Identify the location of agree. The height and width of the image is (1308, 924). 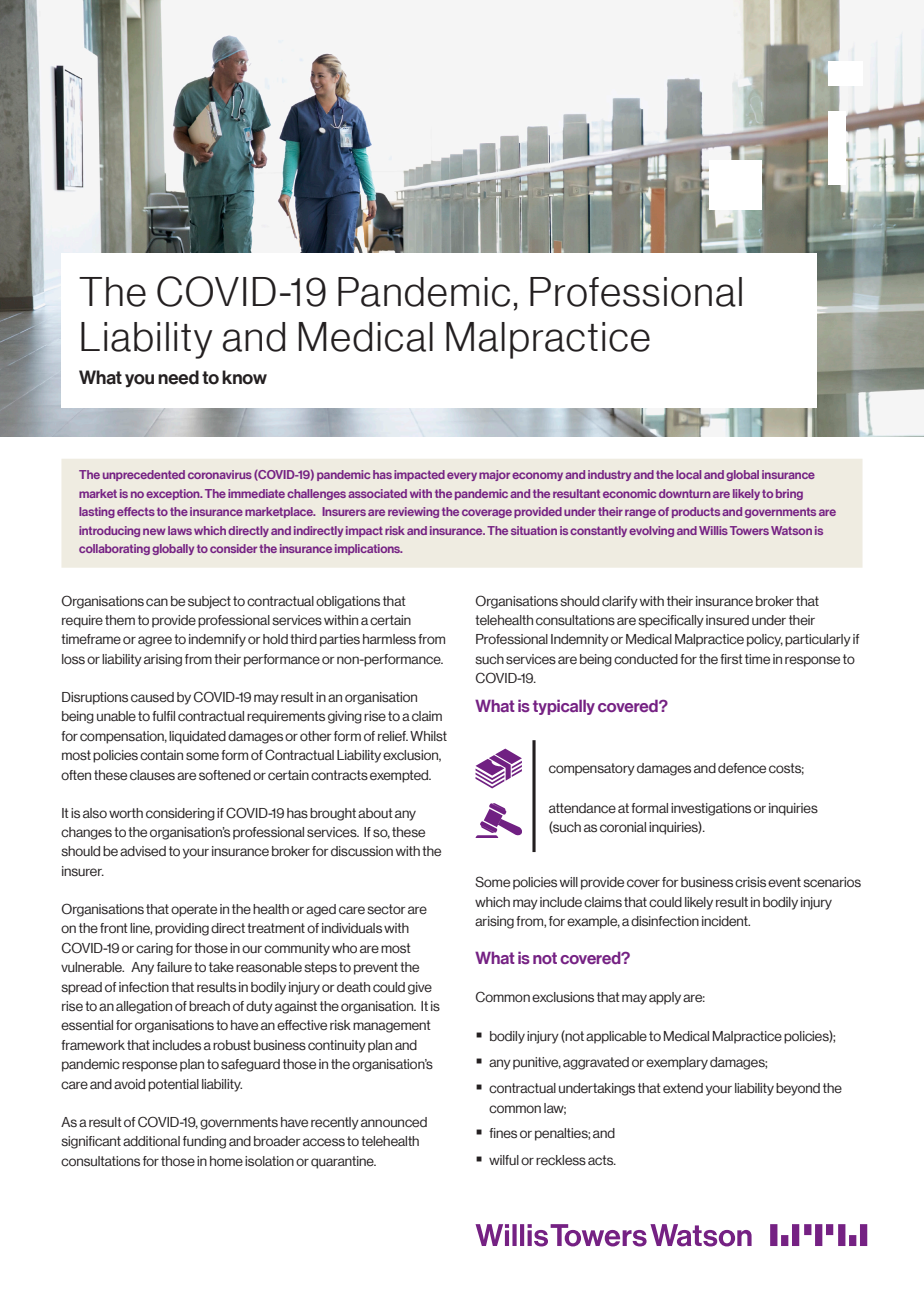
(155, 641).
